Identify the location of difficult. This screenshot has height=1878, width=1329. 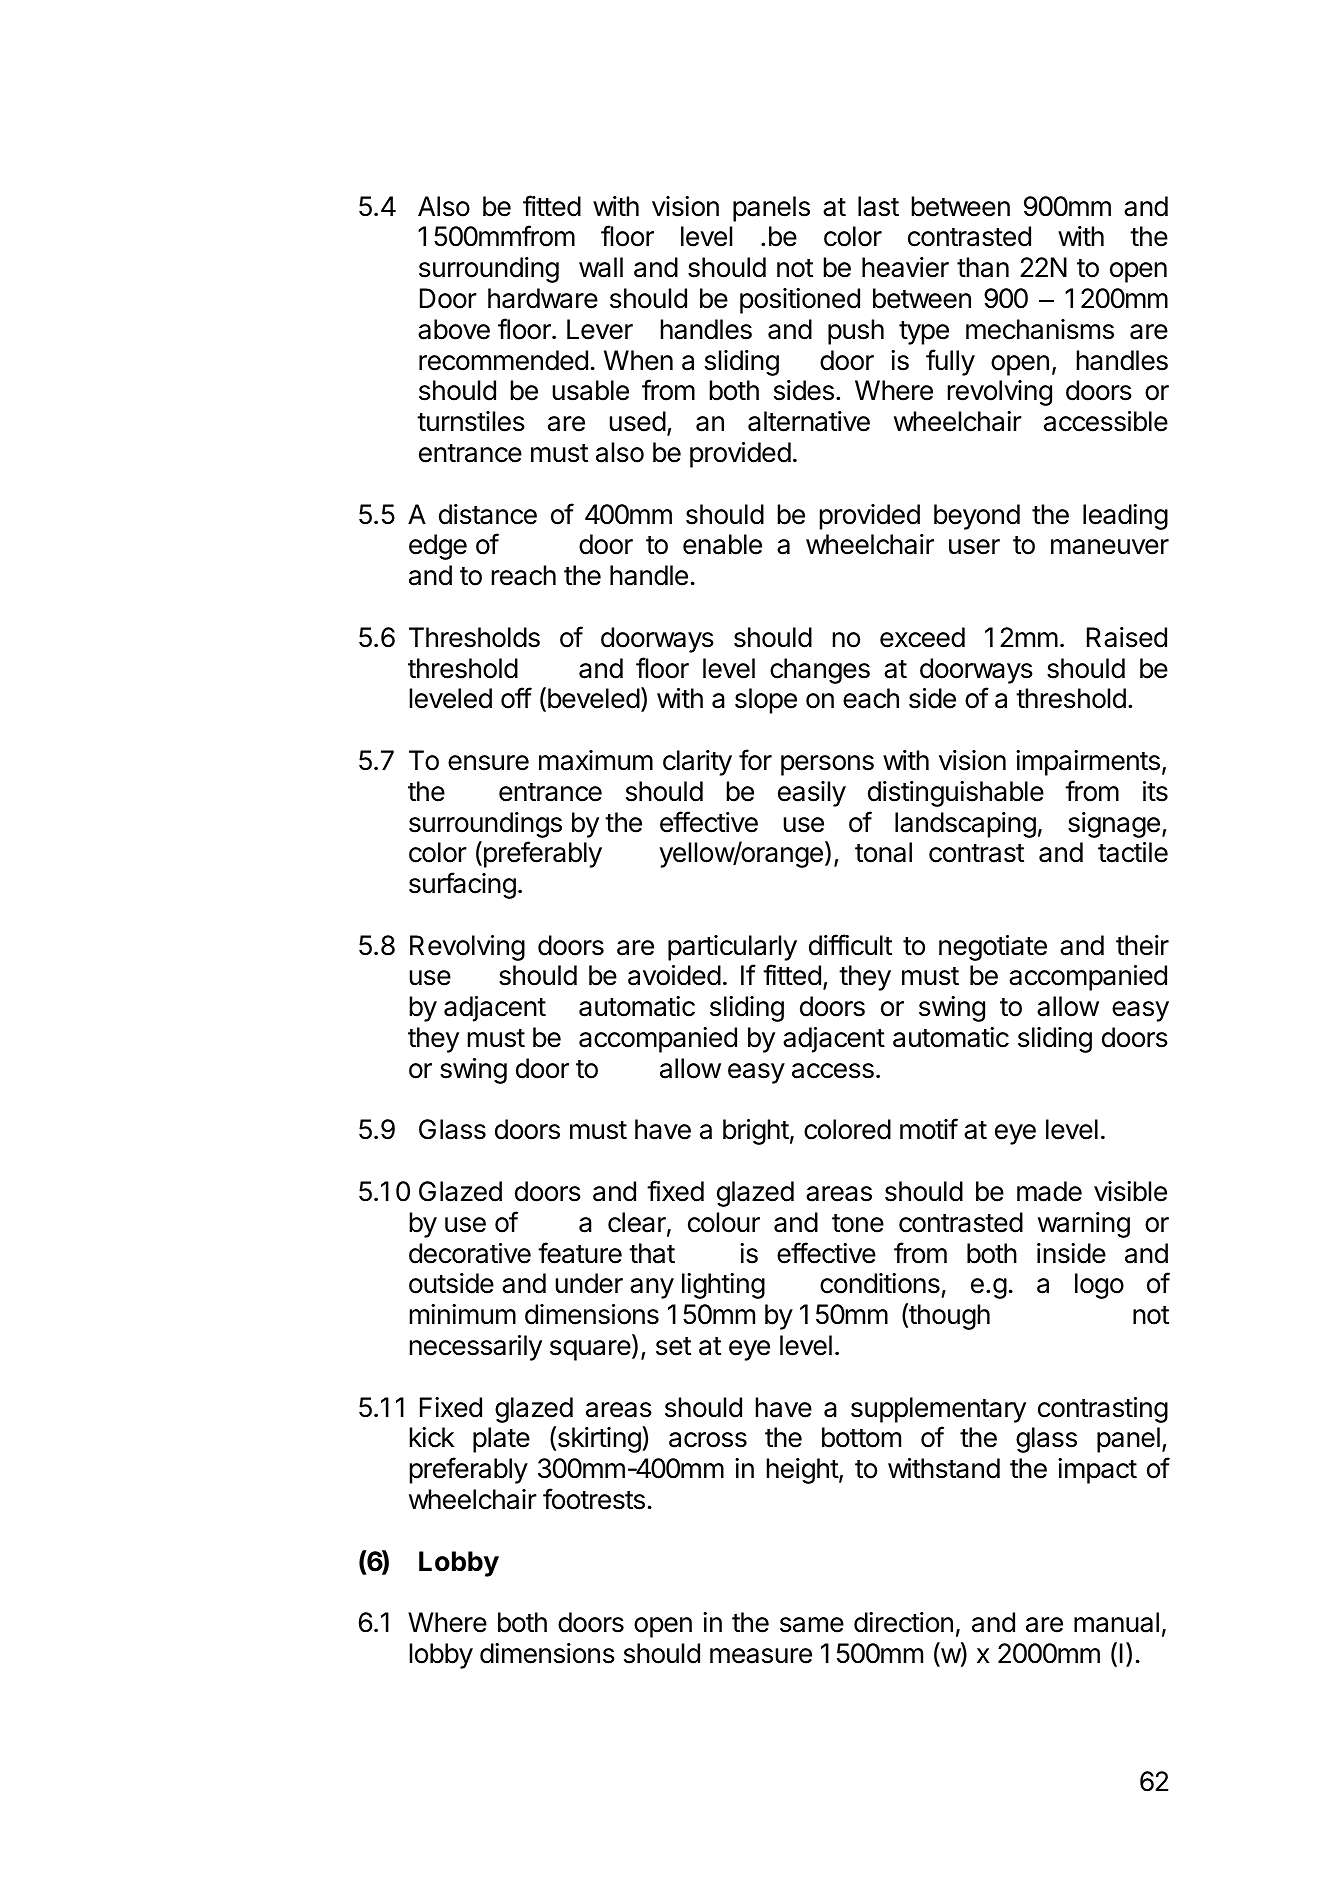
(850, 945).
